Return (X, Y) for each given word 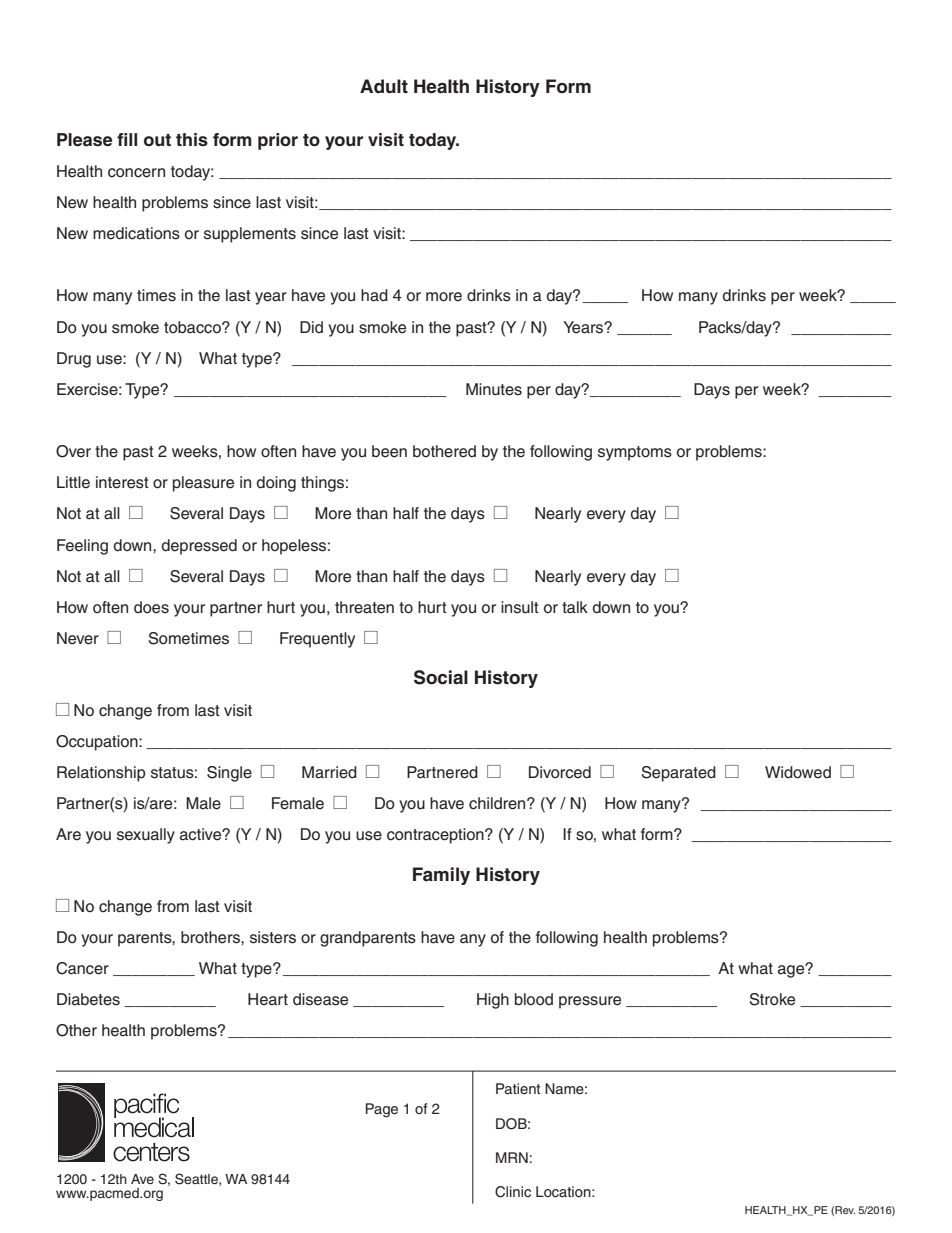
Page (382, 1110)
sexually (146, 836)
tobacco (193, 327)
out (157, 140)
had (374, 295)
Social (441, 677)
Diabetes (88, 999)
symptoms (635, 453)
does (151, 607)
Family (441, 876)
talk (575, 607)
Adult (384, 86)
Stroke (772, 999)
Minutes (494, 389)
